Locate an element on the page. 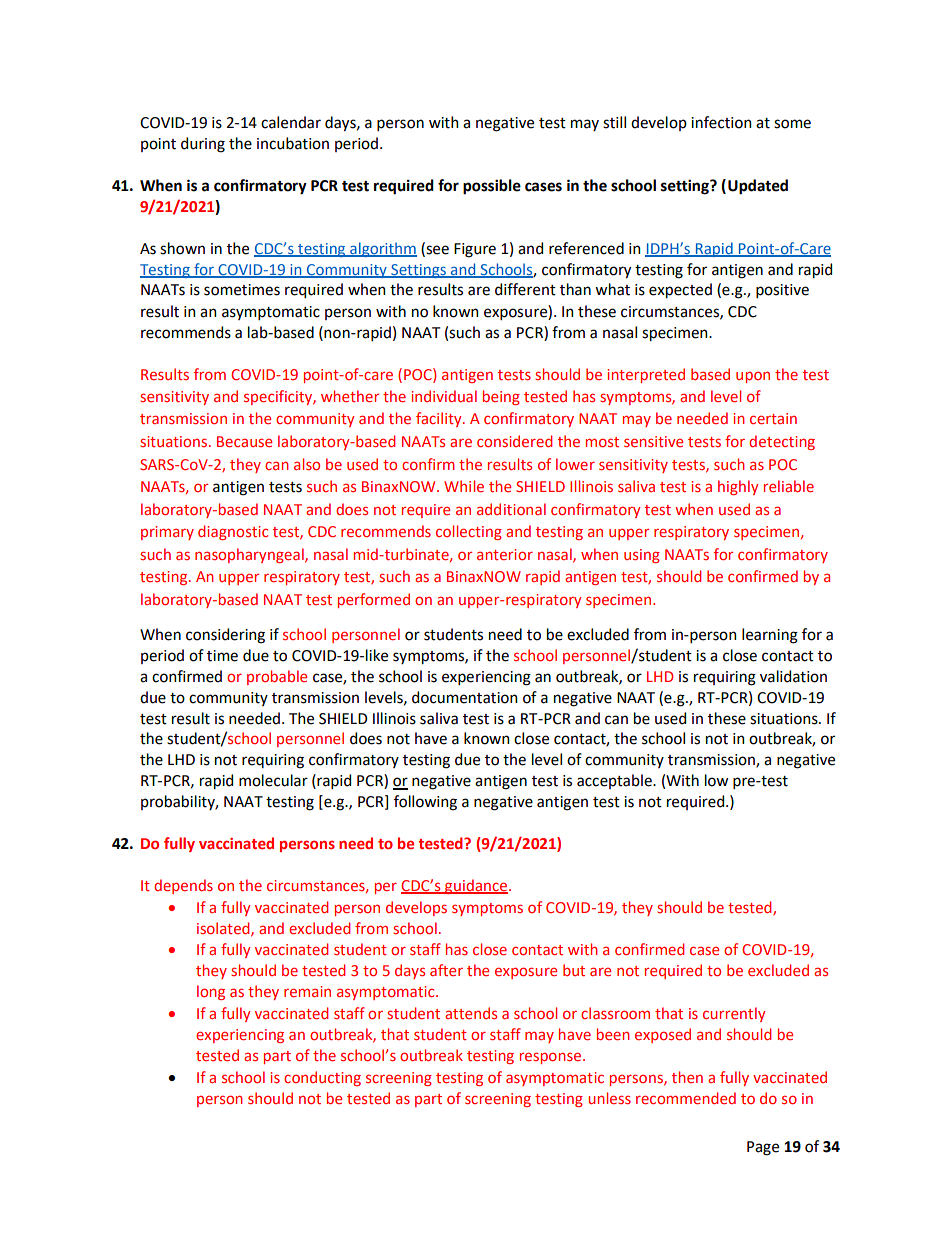 Image resolution: width=952 pixels, height=1233 pixels. highly is located at coordinates (738, 487).
